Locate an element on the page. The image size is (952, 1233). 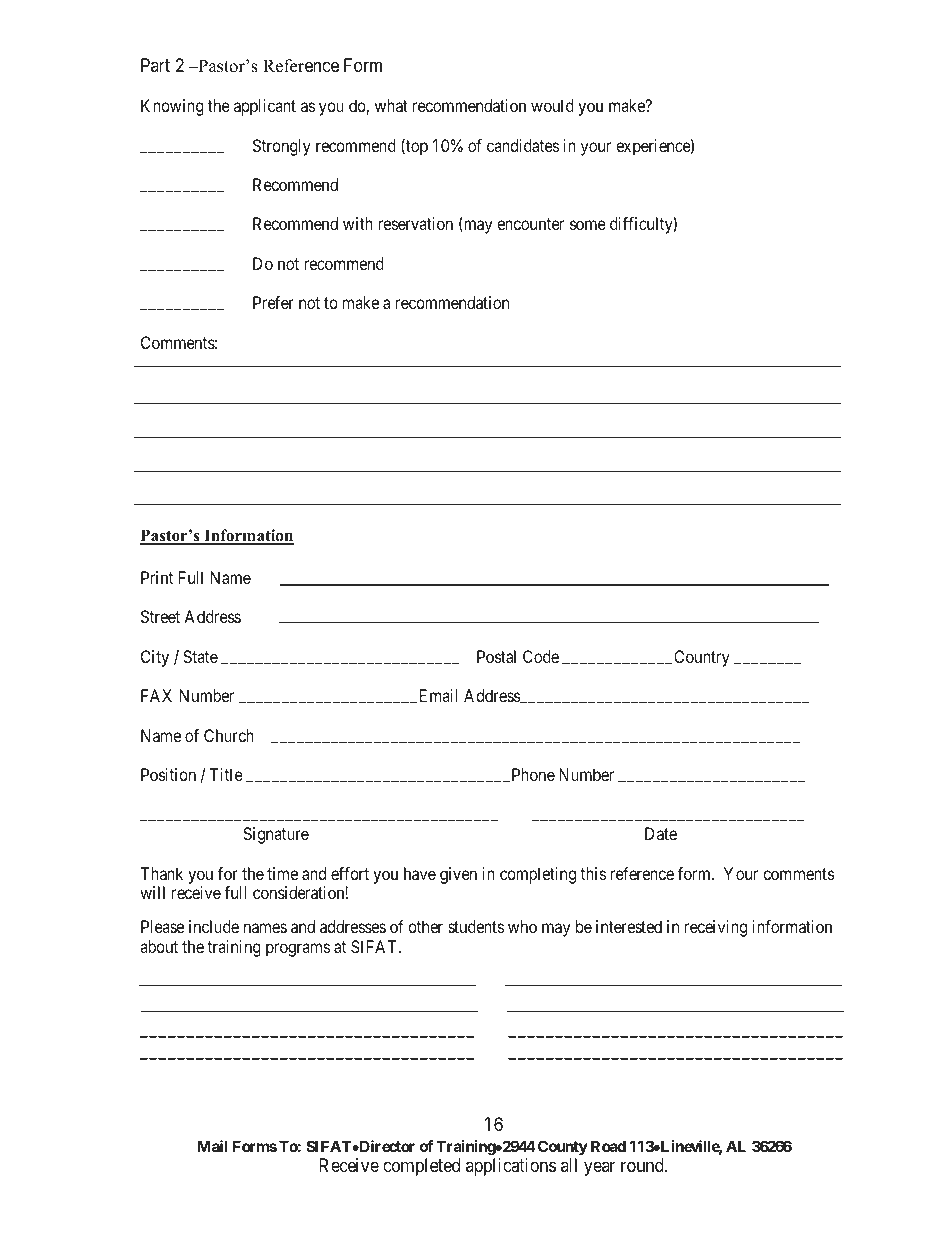
would is located at coordinates (552, 105).
